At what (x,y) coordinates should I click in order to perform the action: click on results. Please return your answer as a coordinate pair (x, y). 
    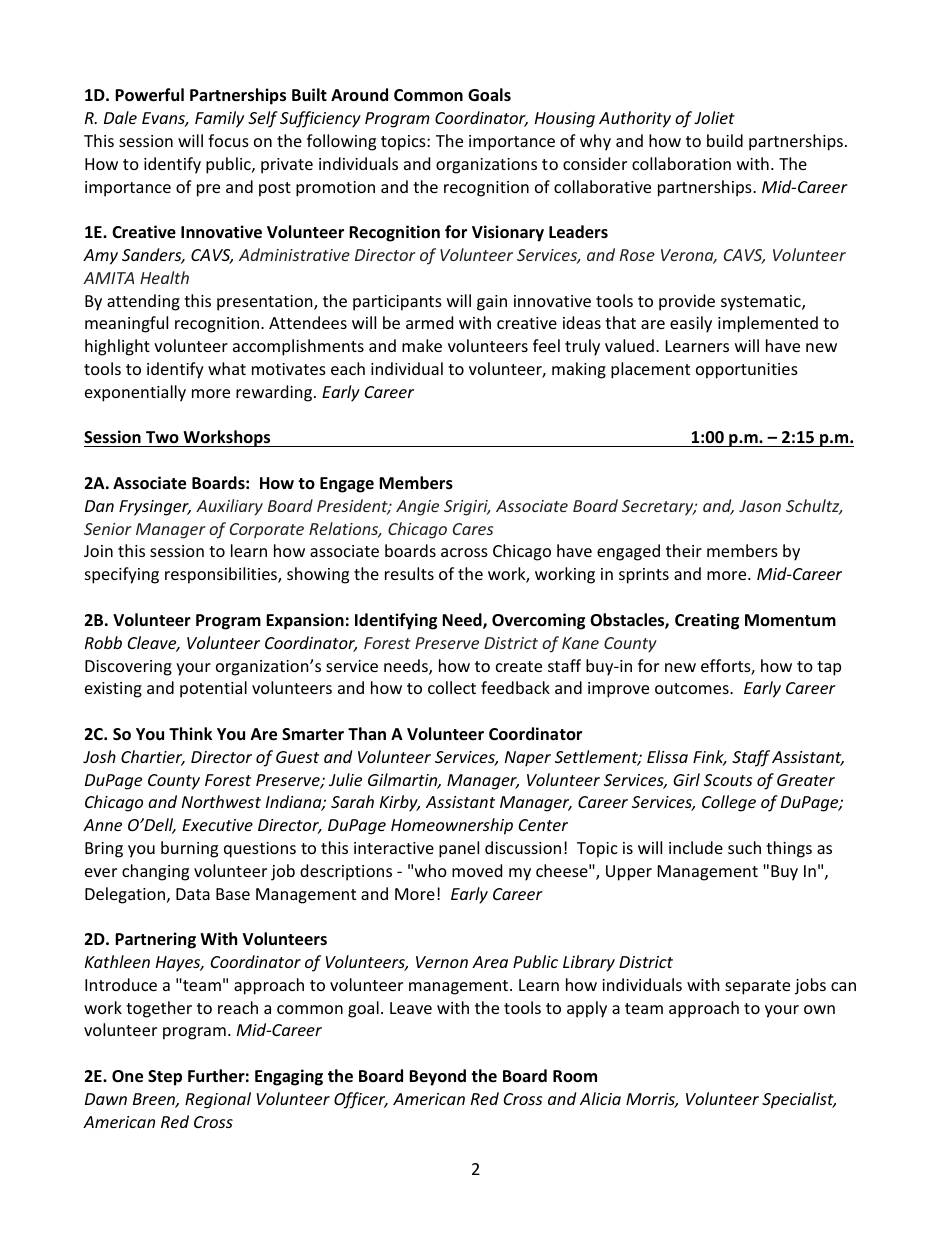
    Looking at the image, I should click on (409, 573).
